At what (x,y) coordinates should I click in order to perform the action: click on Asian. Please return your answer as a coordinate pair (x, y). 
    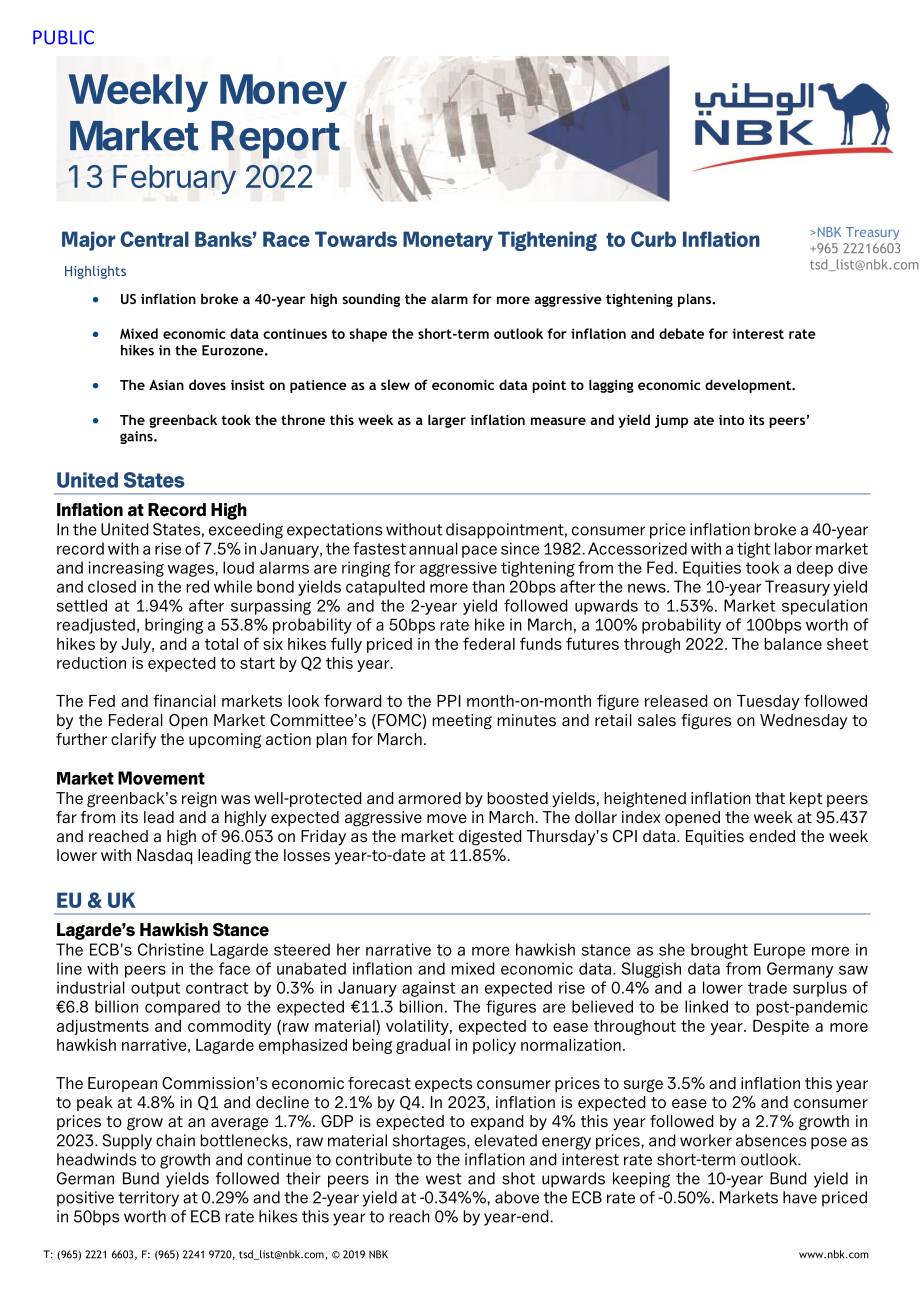
    Looking at the image, I should click on (166, 385).
